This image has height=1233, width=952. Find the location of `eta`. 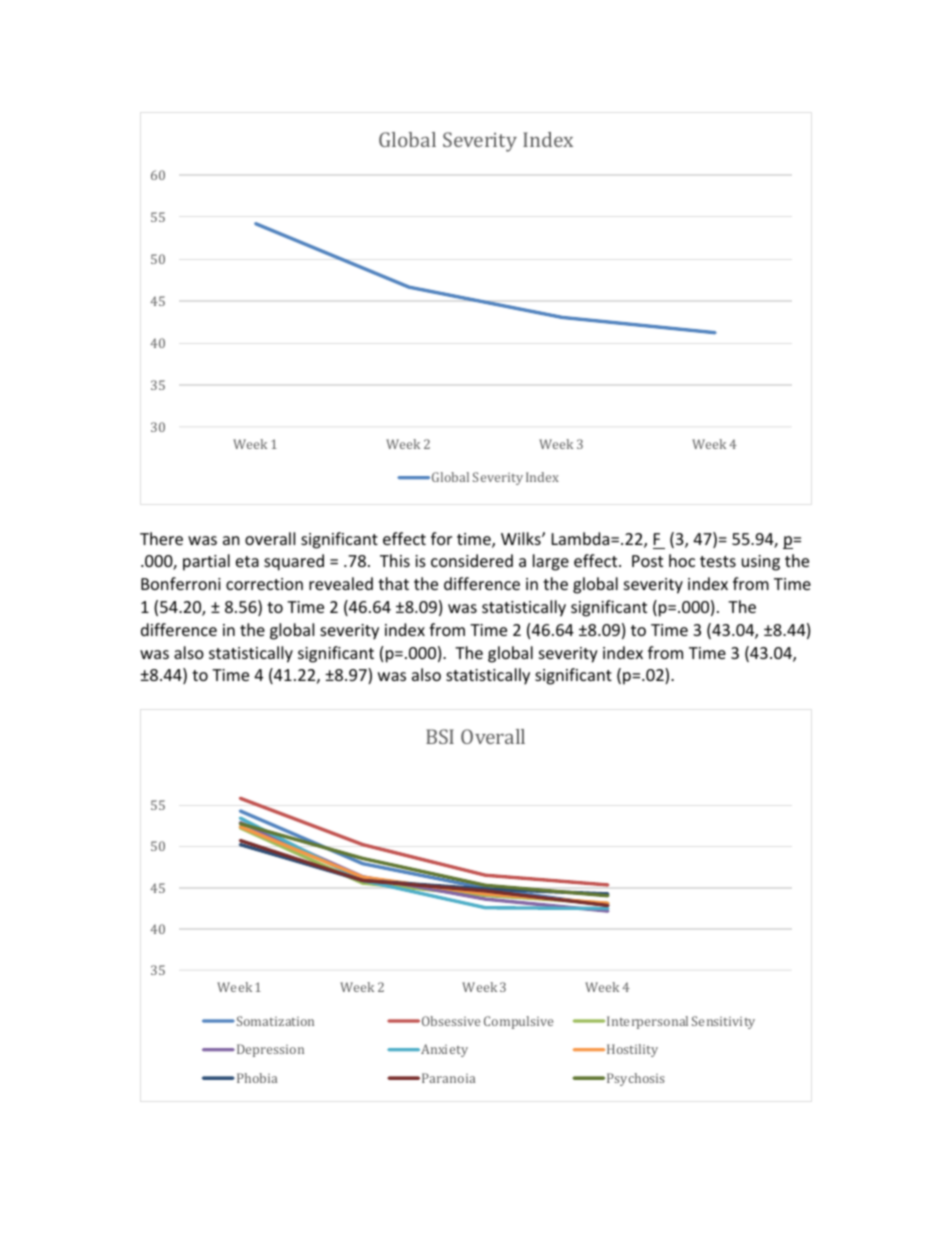

eta is located at coordinates (247, 561).
